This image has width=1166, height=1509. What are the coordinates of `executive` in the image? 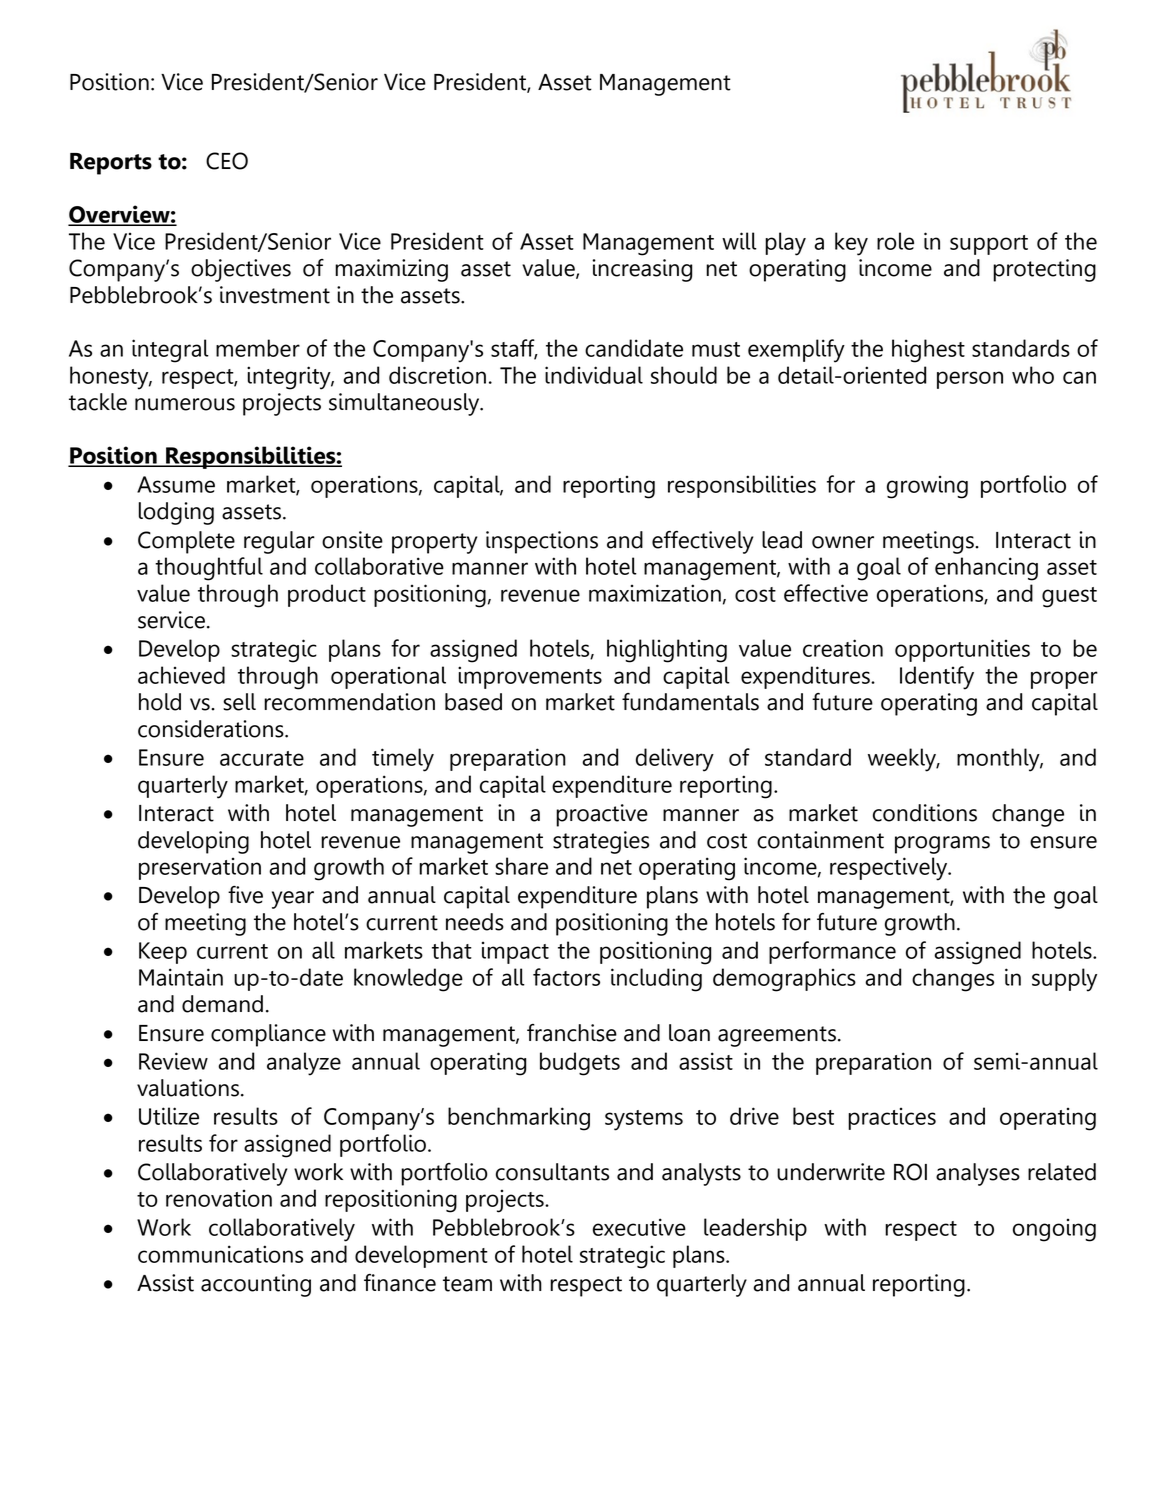 It's located at (639, 1227).
